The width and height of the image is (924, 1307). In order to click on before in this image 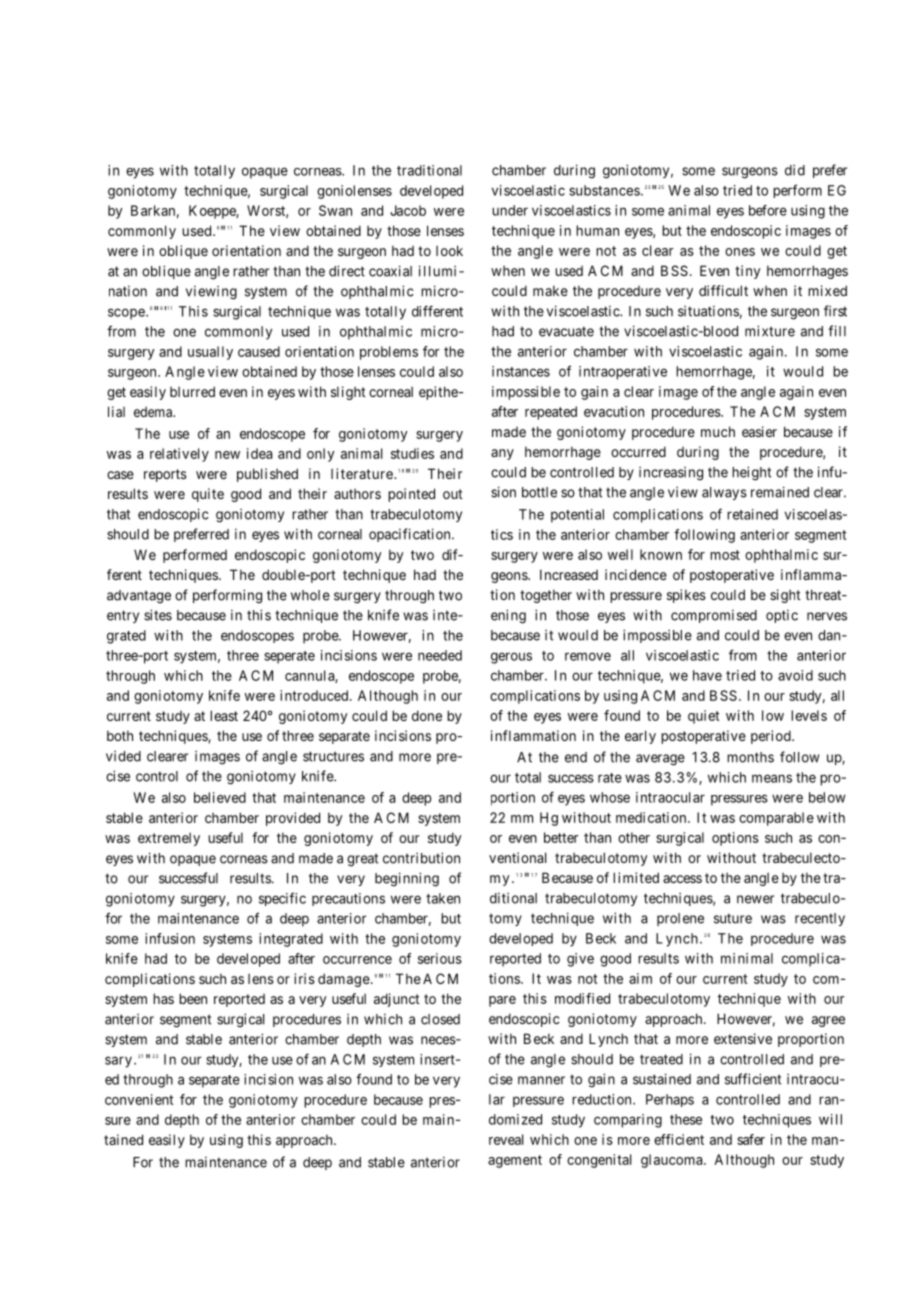, I will do `click(768, 210)`.
